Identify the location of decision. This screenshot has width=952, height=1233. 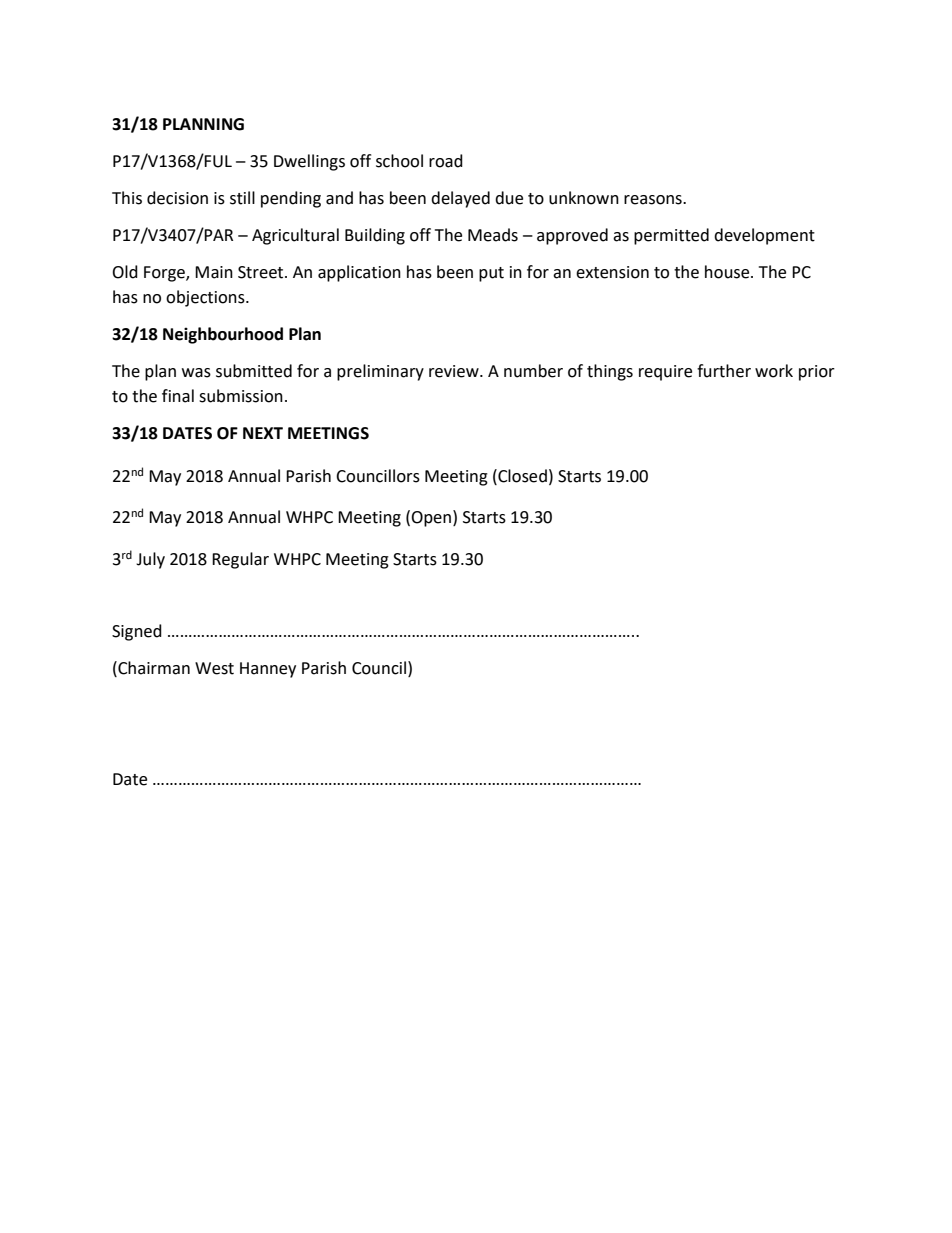
(177, 198).
